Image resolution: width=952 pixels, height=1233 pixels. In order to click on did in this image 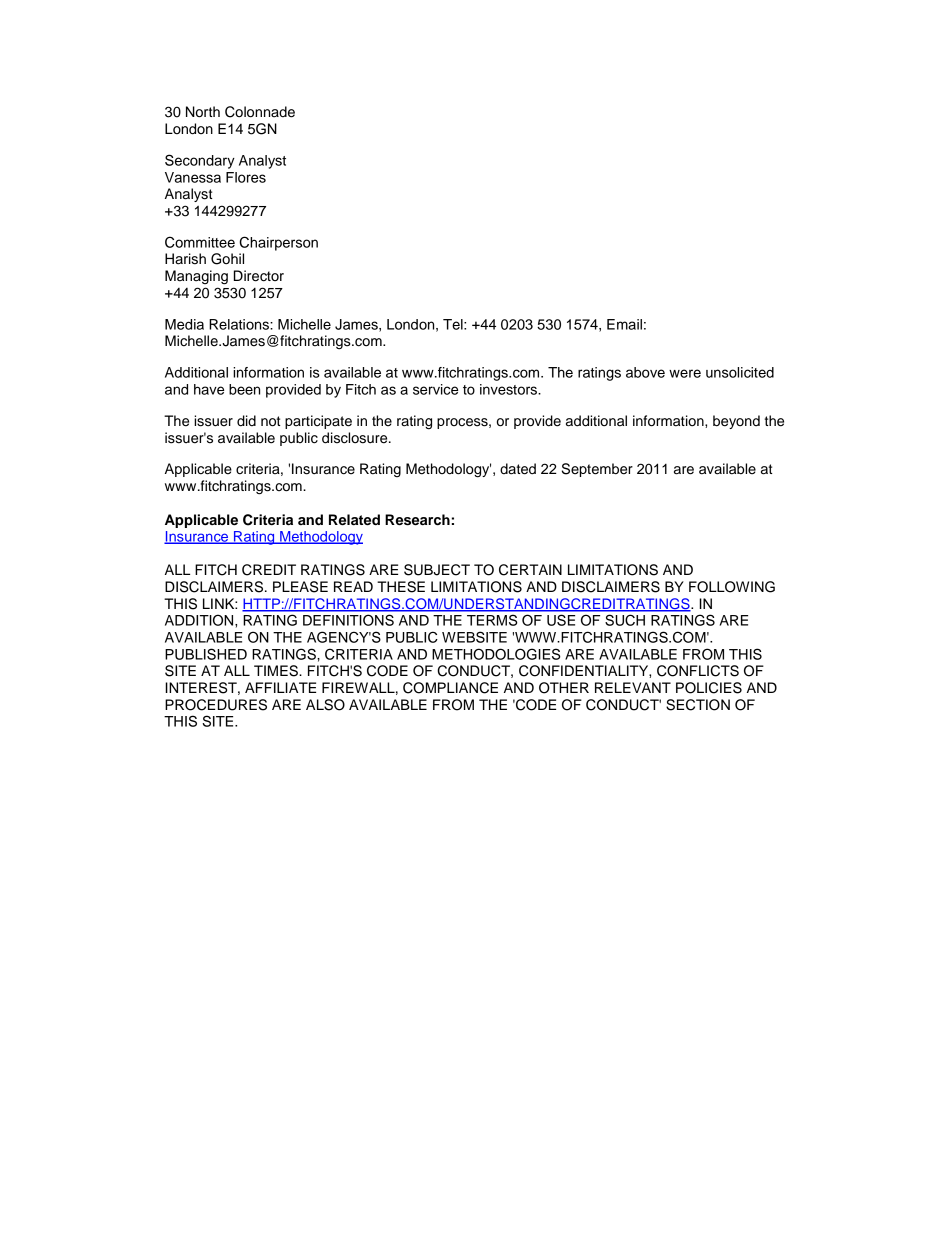, I will do `click(246, 421)`.
